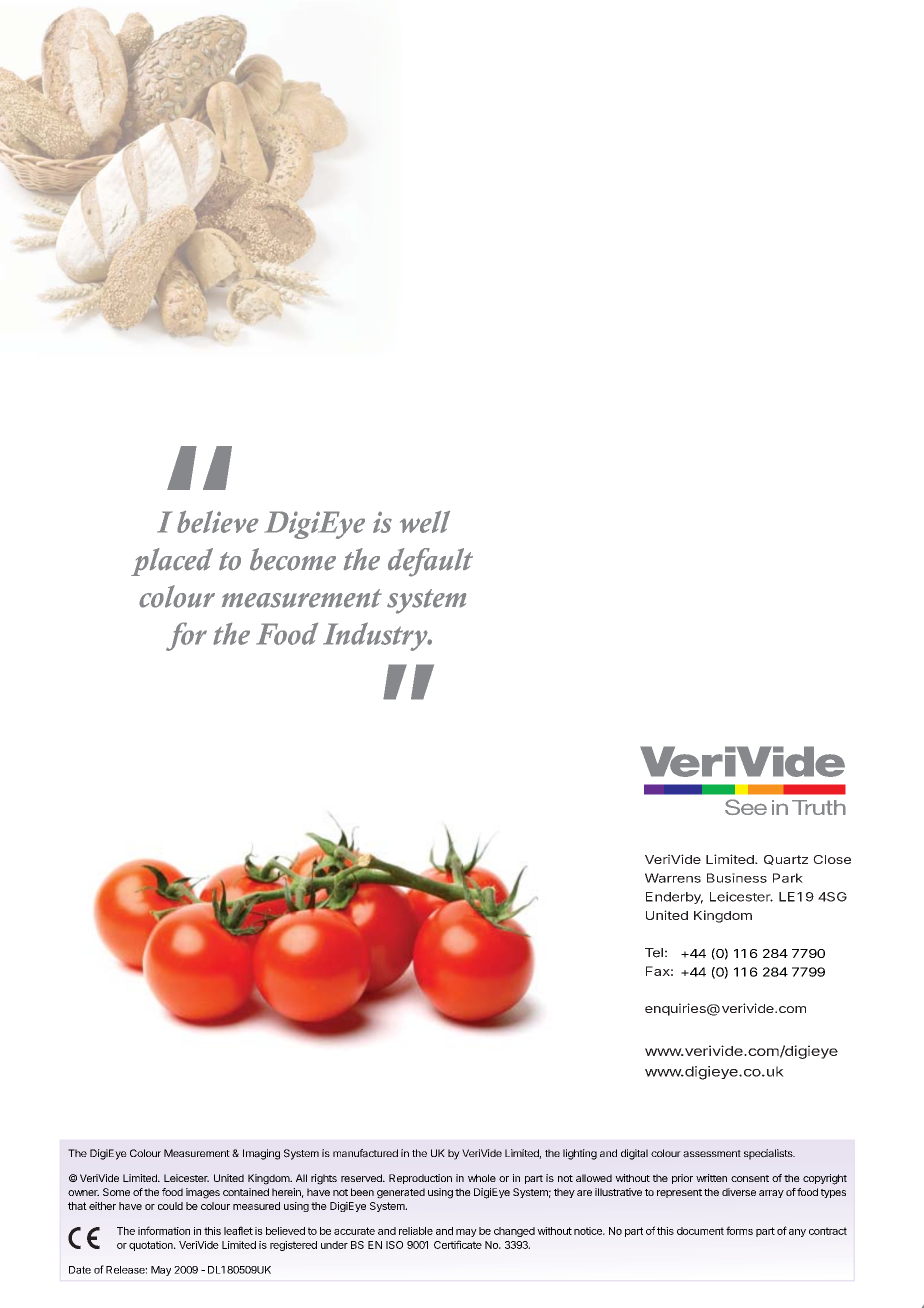 This screenshot has height=1308, width=924. What do you see at coordinates (739, 1230) in the screenshot?
I see `forms` at bounding box center [739, 1230].
